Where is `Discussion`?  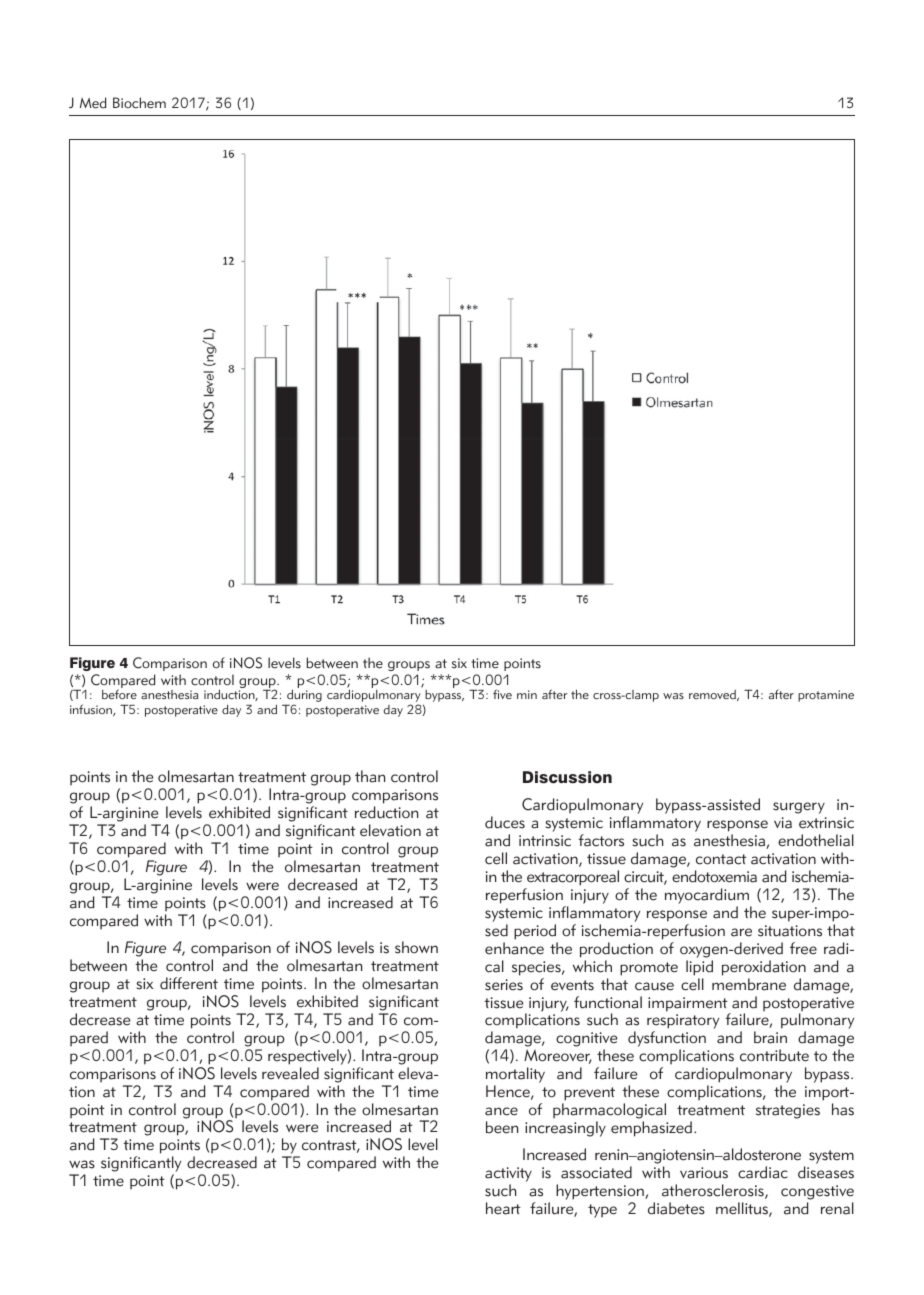
Discussion is located at coordinates (567, 777).
